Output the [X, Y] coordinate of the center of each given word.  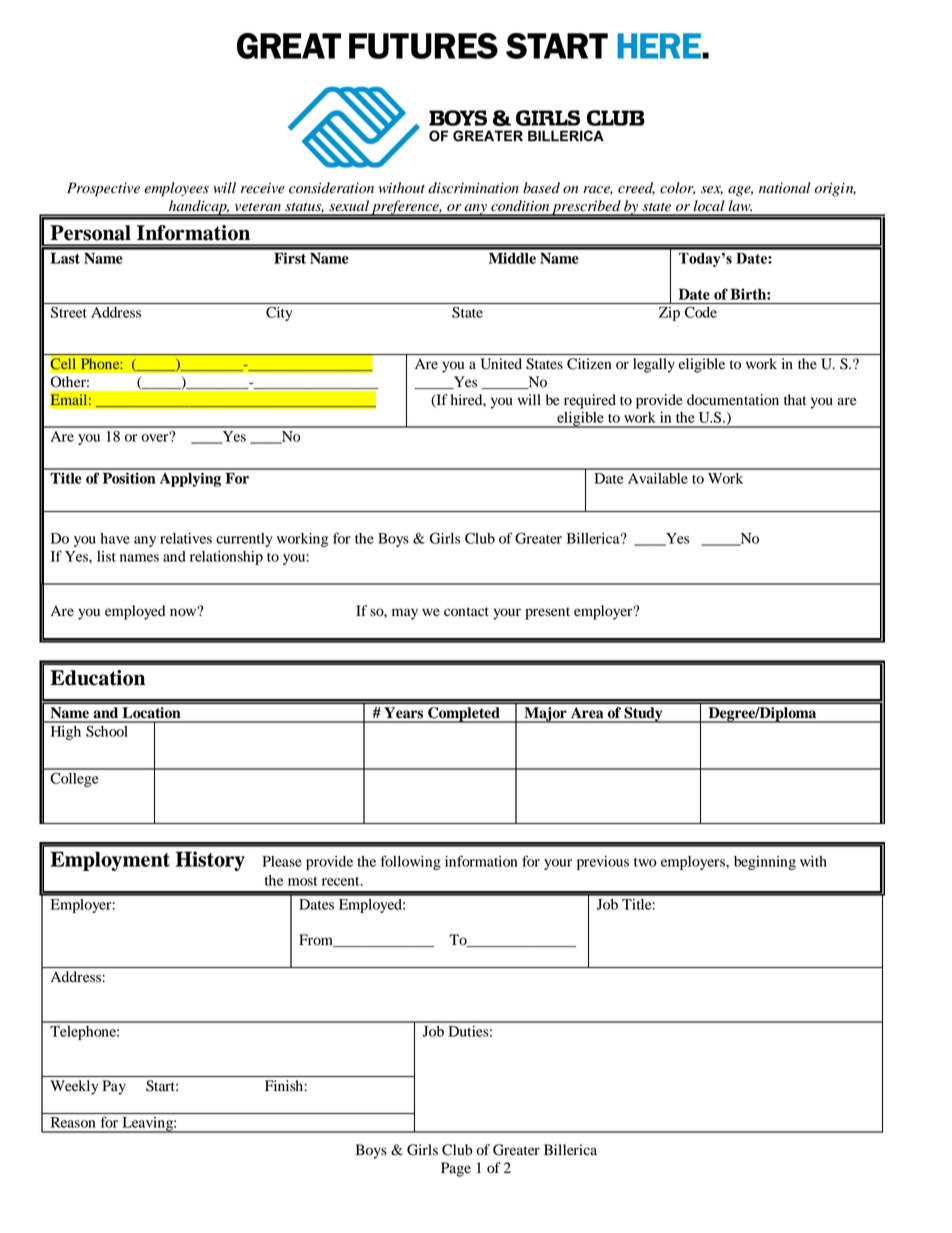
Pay [114, 1087]
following [411, 862]
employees [176, 189]
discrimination [473, 188]
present [547, 613]
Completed [464, 715]
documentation [733, 400]
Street [69, 312]
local [709, 206]
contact [466, 612]
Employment [110, 861]
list [106, 556]
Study [643, 715]
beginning [765, 863]
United [501, 364]
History [210, 861]
